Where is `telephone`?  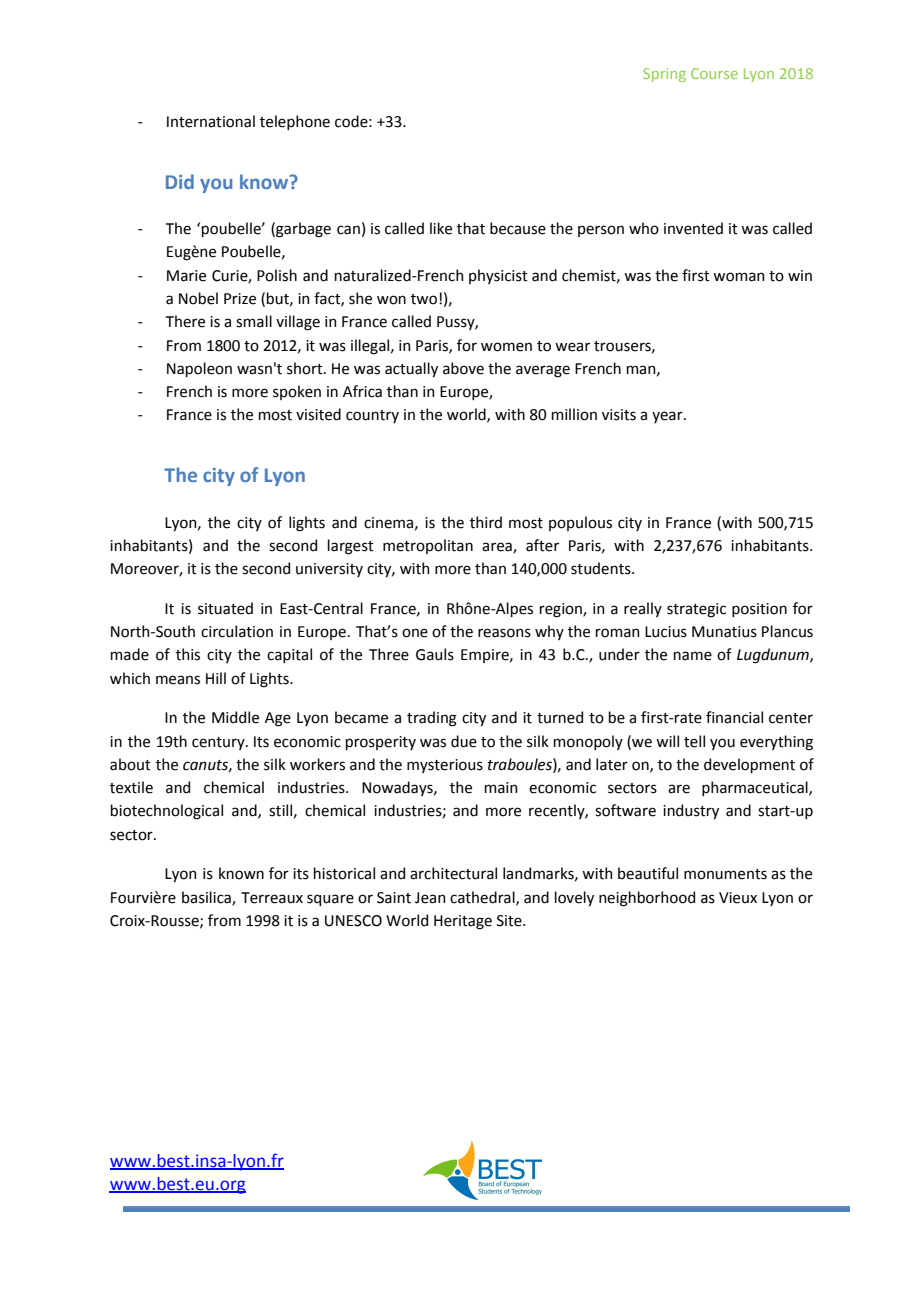
telephone is located at coordinates (295, 122).
